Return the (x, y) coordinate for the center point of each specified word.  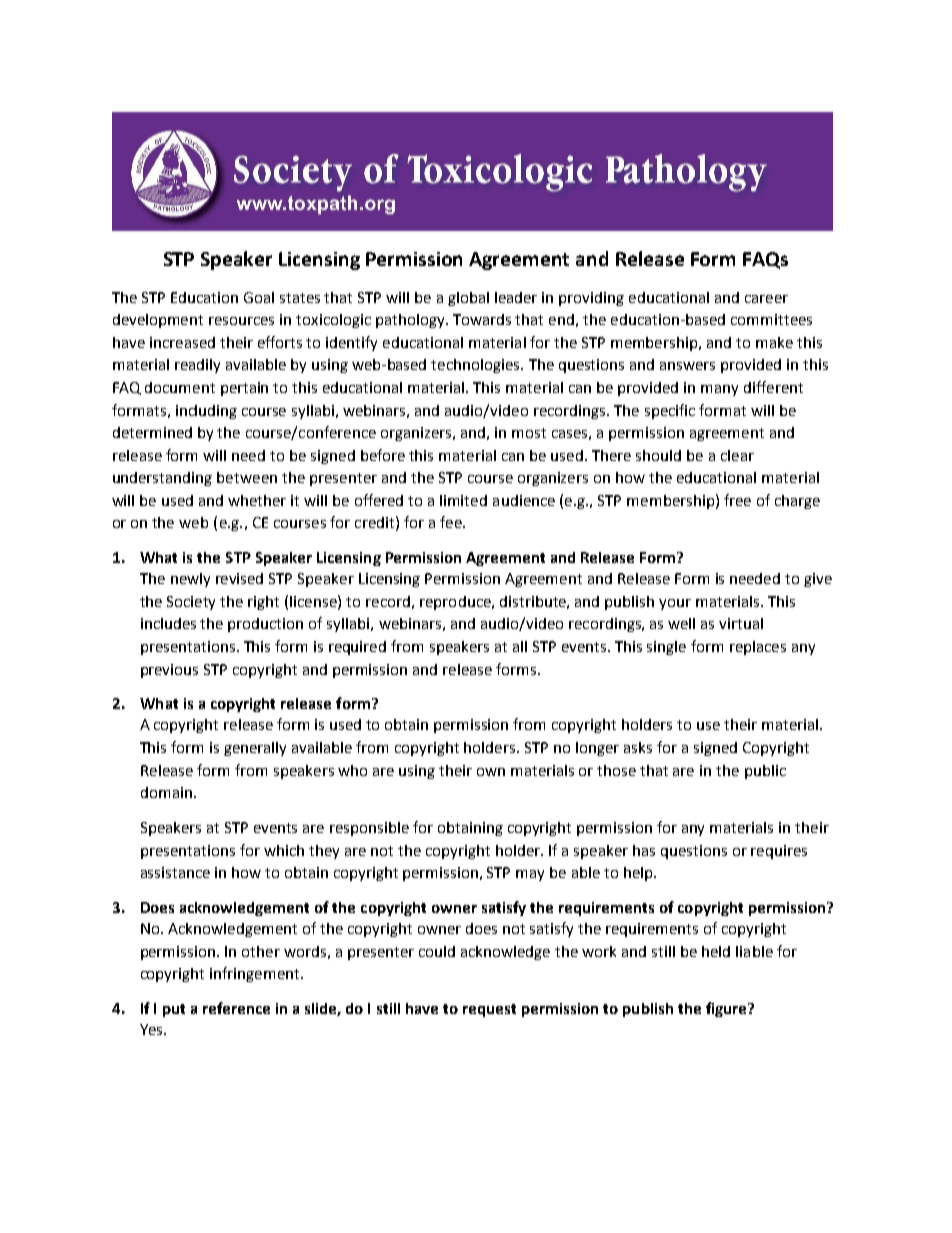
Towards (482, 319)
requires (779, 852)
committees (771, 319)
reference (236, 1008)
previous (169, 671)
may (530, 875)
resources (241, 321)
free (737, 500)
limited (463, 500)
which (284, 850)
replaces (758, 648)
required (357, 648)
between (247, 477)
